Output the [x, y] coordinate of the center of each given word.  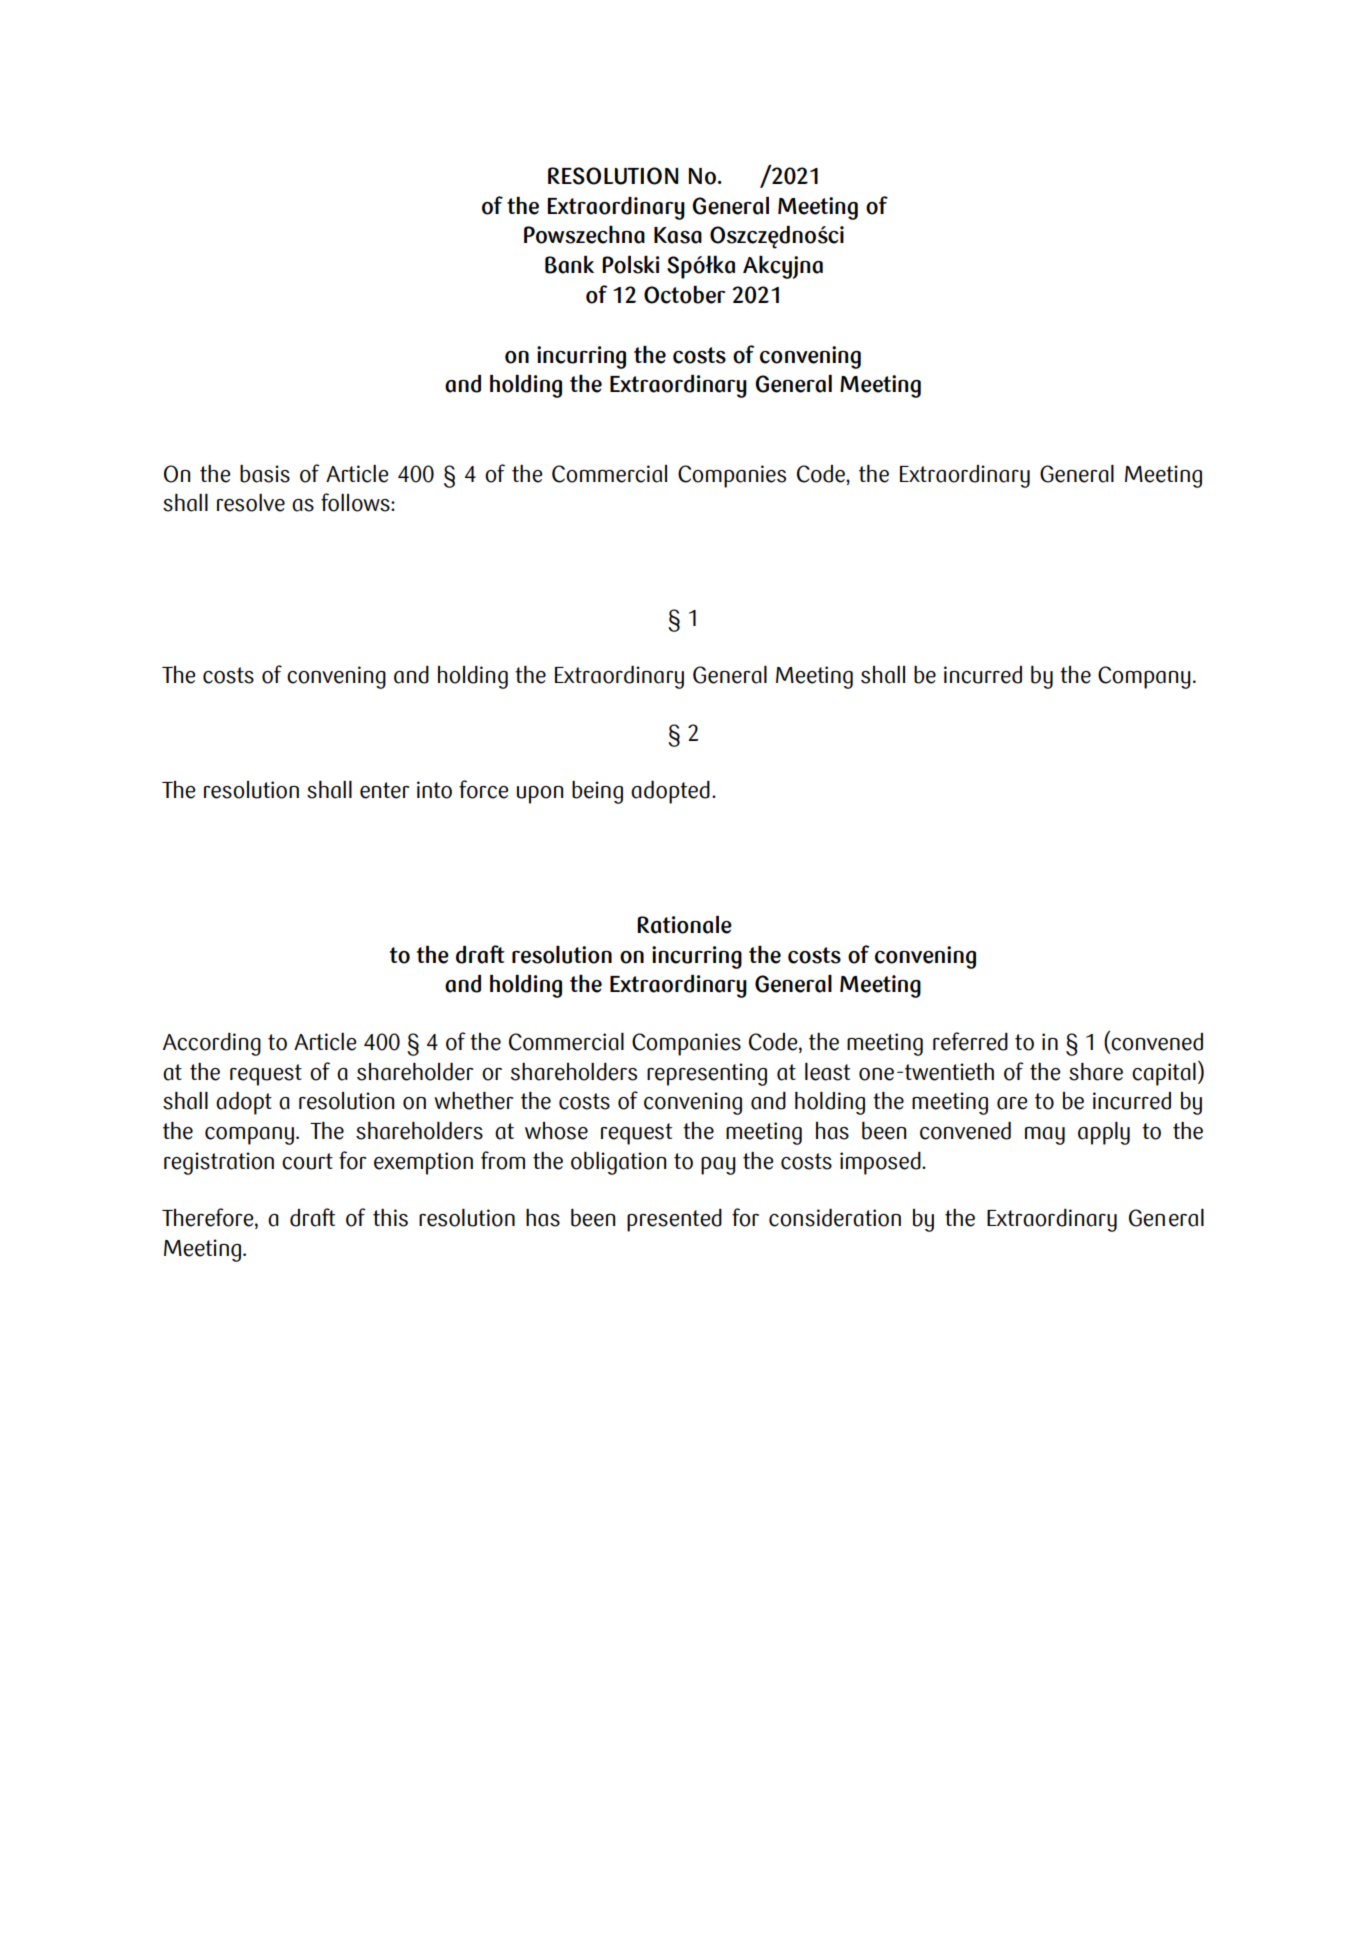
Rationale [684, 925]
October [684, 295]
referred [970, 1041]
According [212, 1044]
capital [1164, 1074]
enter [385, 790]
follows [356, 502]
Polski [630, 265]
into [434, 790]
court [307, 1161]
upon [540, 795]
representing [707, 1074]
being [597, 792]
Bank [569, 265]
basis [265, 474]
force [483, 789]
